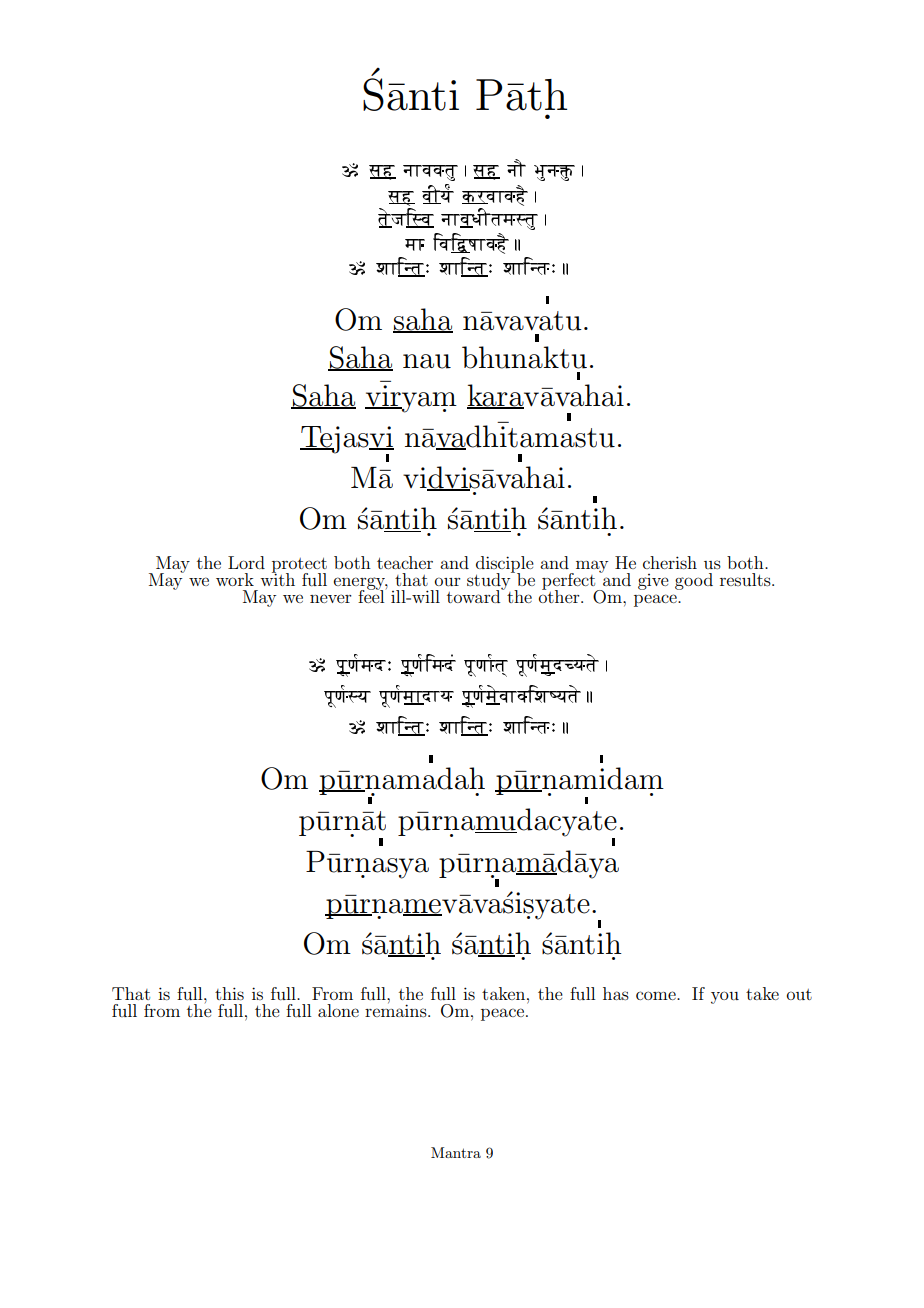 This screenshot has height=1308, width=924. I want to click on with, so click(277, 578).
